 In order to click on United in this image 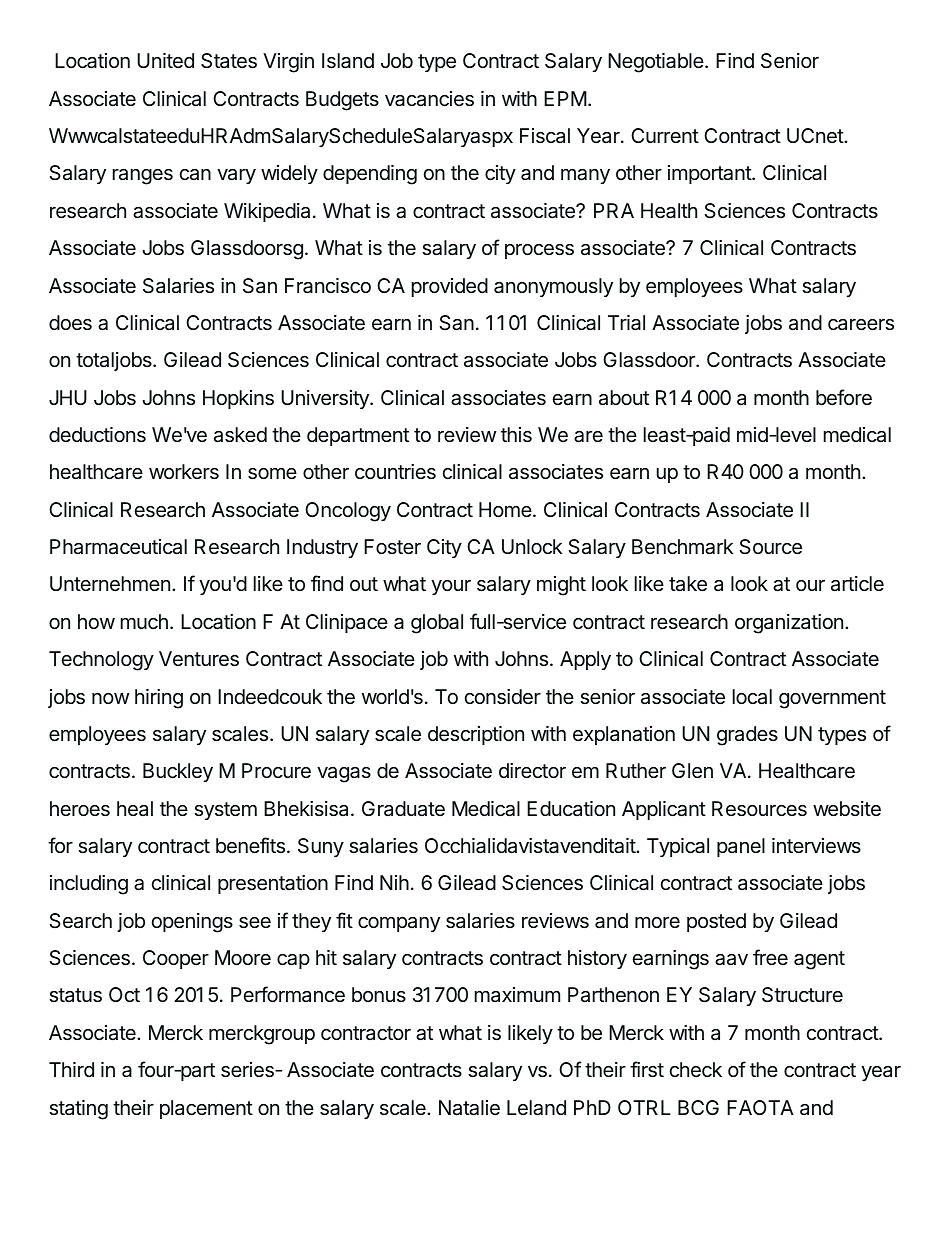, I will do `click(165, 60)`.
